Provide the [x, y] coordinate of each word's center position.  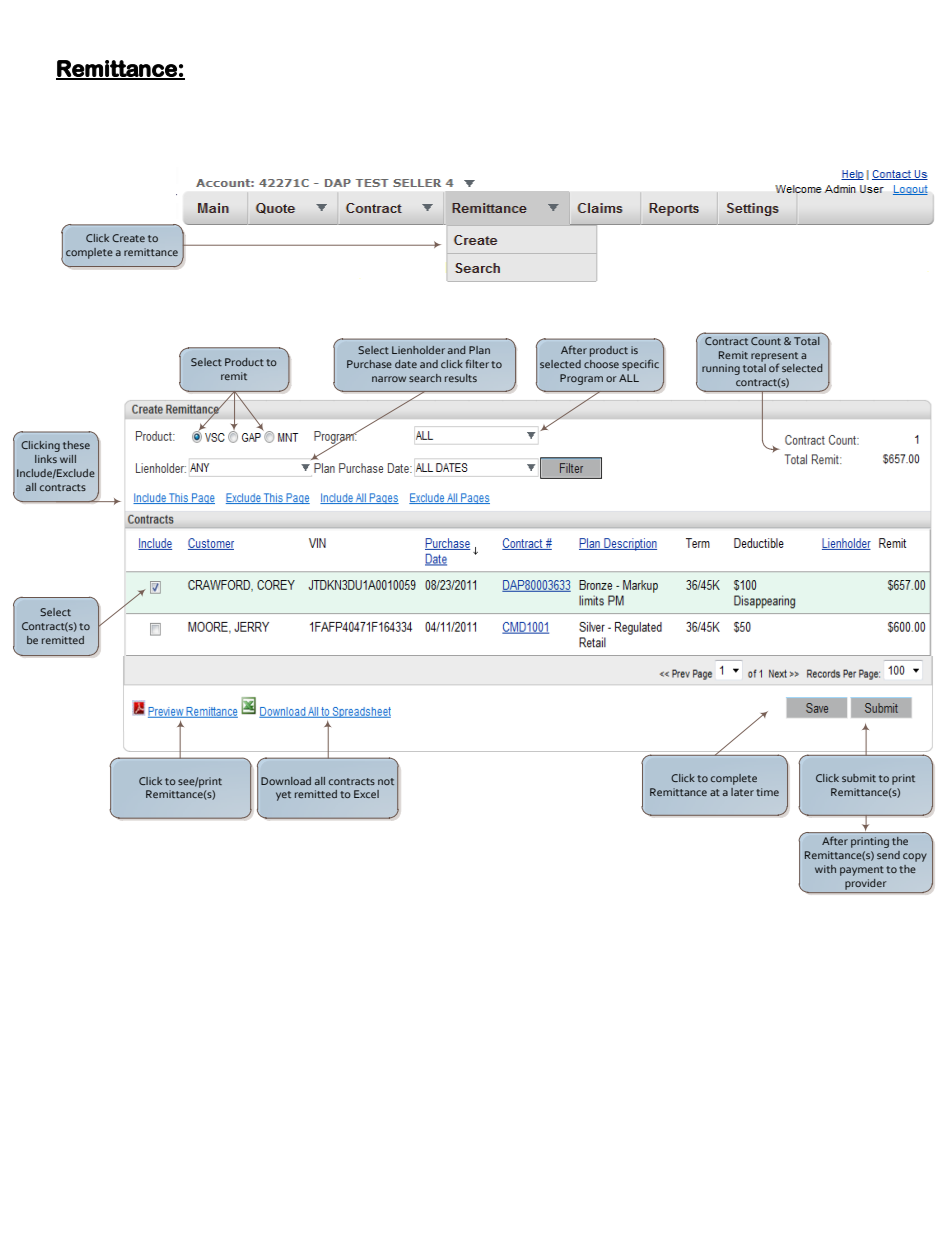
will [68, 459]
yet [283, 796]
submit [859, 778]
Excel [366, 794]
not [386, 781]
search [425, 378]
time [767, 792]
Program [581, 379]
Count [766, 341]
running [721, 369]
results [461, 378]
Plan [479, 350]
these [76, 445]
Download [286, 781]
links [46, 459]
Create [128, 238]
